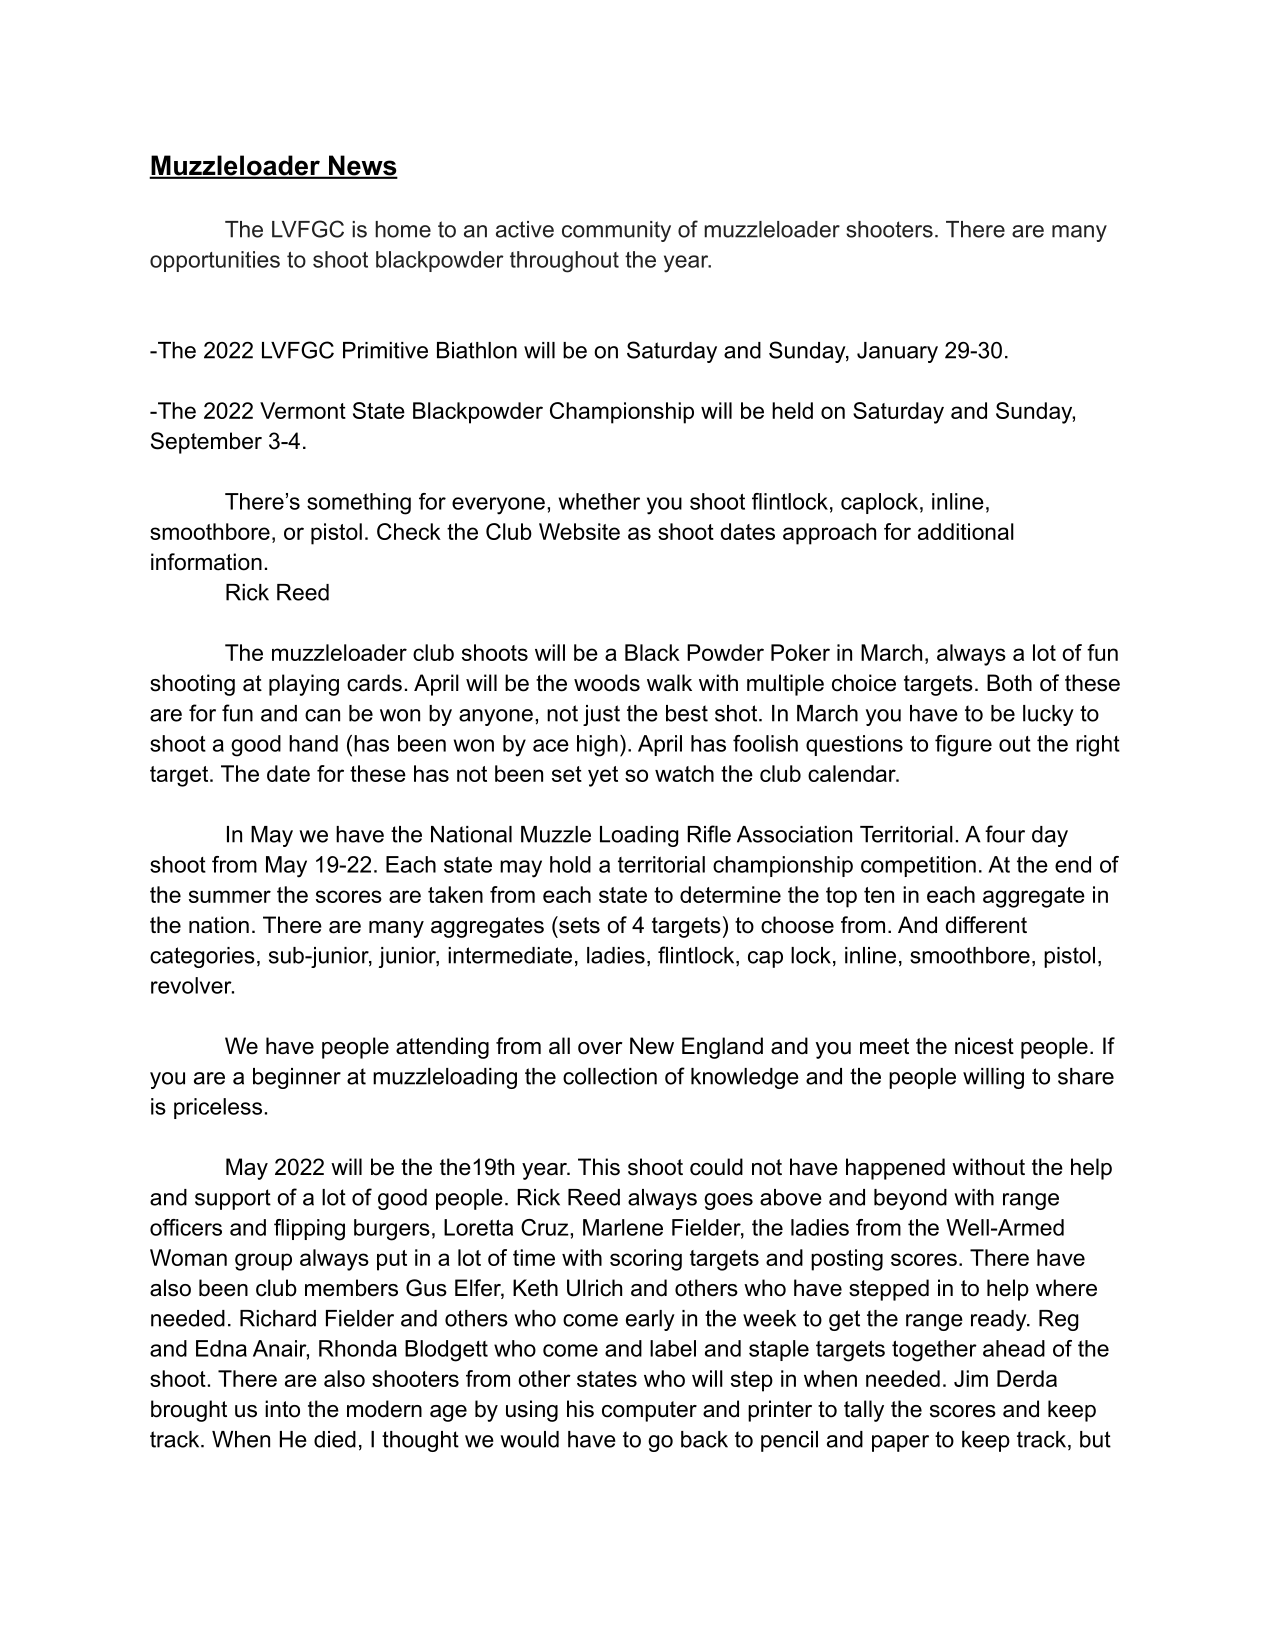 This page has width=1273, height=1647. Describe the element at coordinates (897, 352) in the page. I see `January` at that location.
